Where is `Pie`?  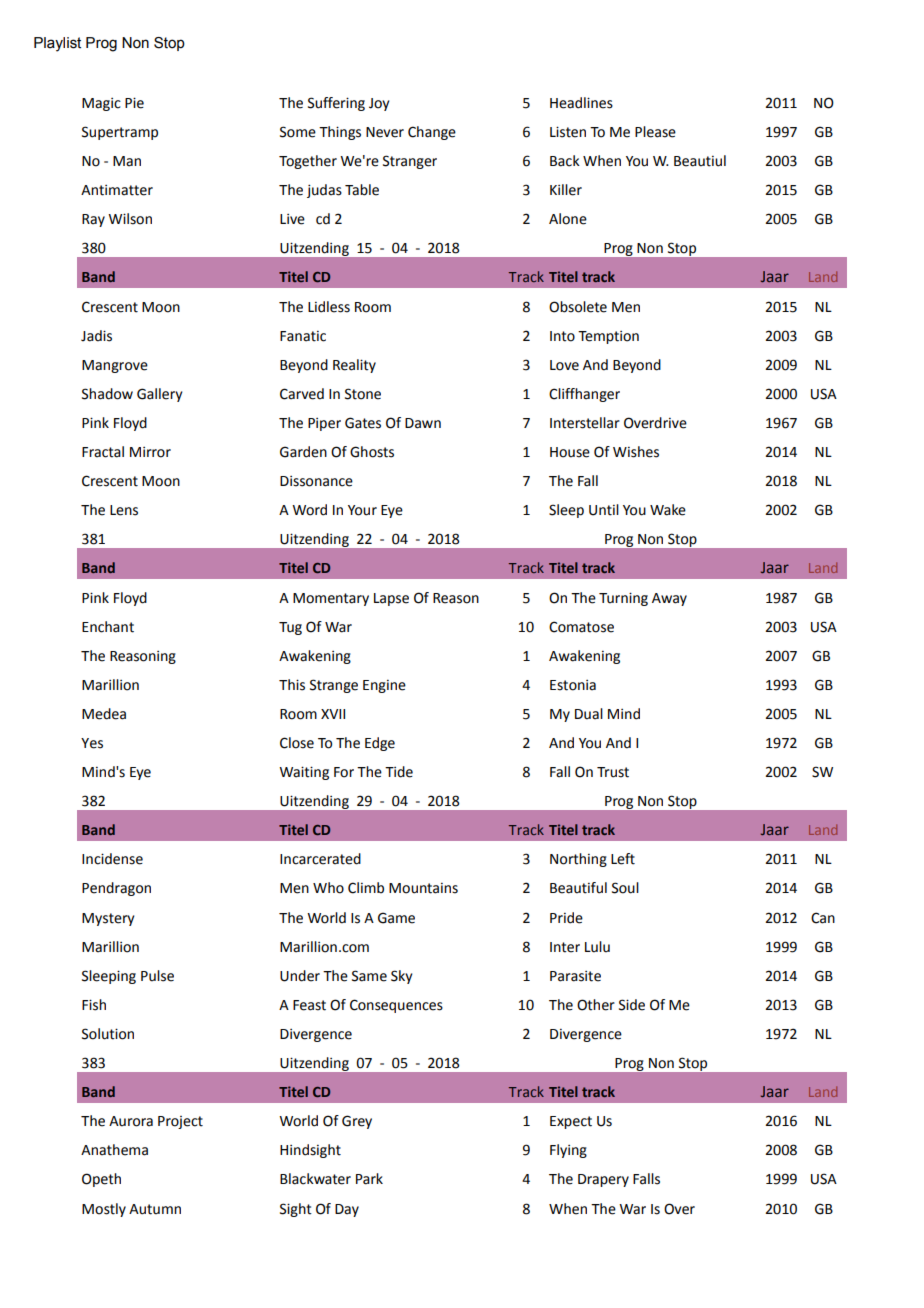 Pie is located at coordinates (134, 103).
